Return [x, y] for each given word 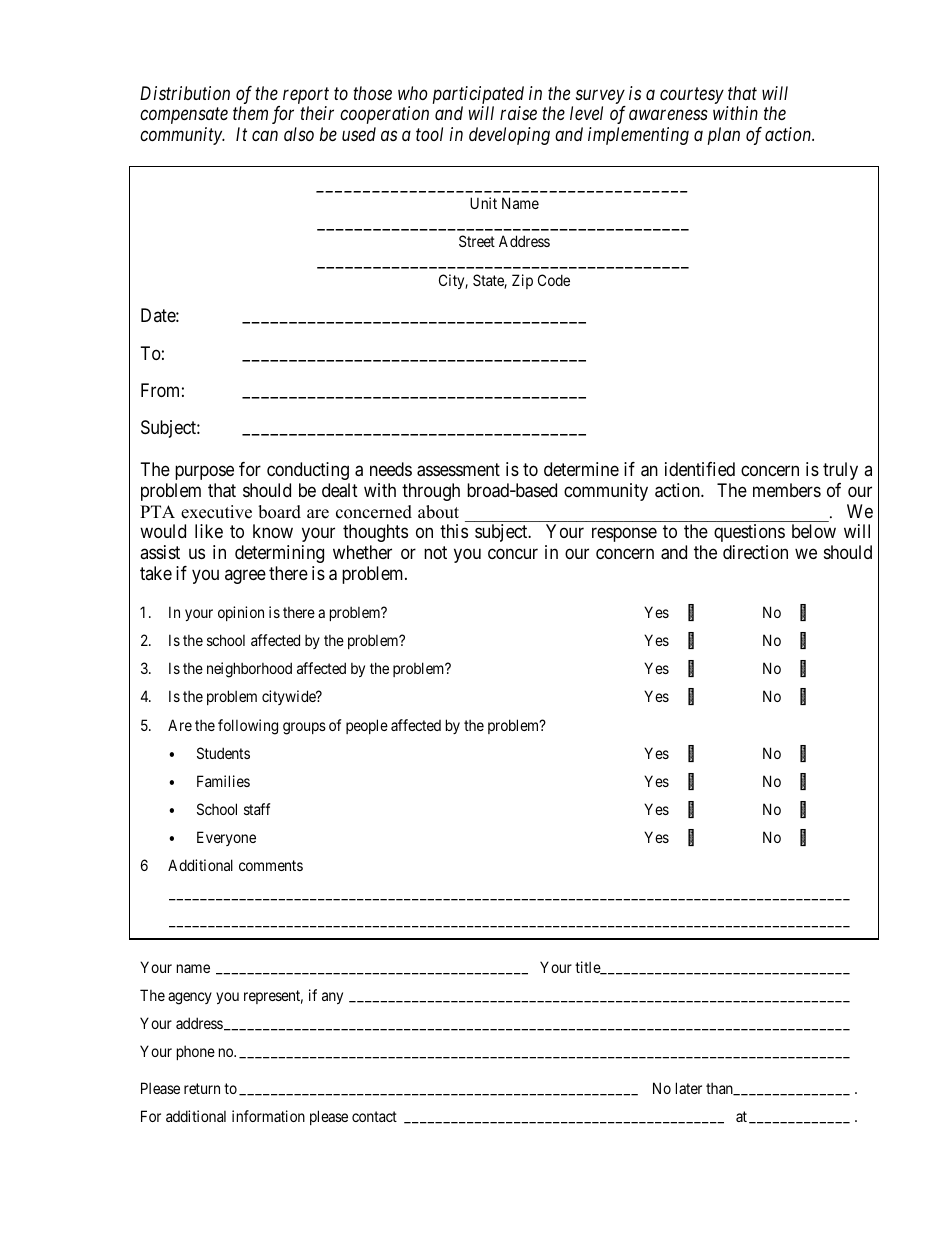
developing [509, 136]
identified [700, 469]
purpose [204, 472]
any [332, 998]
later [689, 1088]
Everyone [226, 838]
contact [374, 1117]
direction [755, 552]
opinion [241, 613]
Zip [522, 281]
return [202, 1089]
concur [513, 554]
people [367, 726]
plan [724, 136]
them [250, 113]
